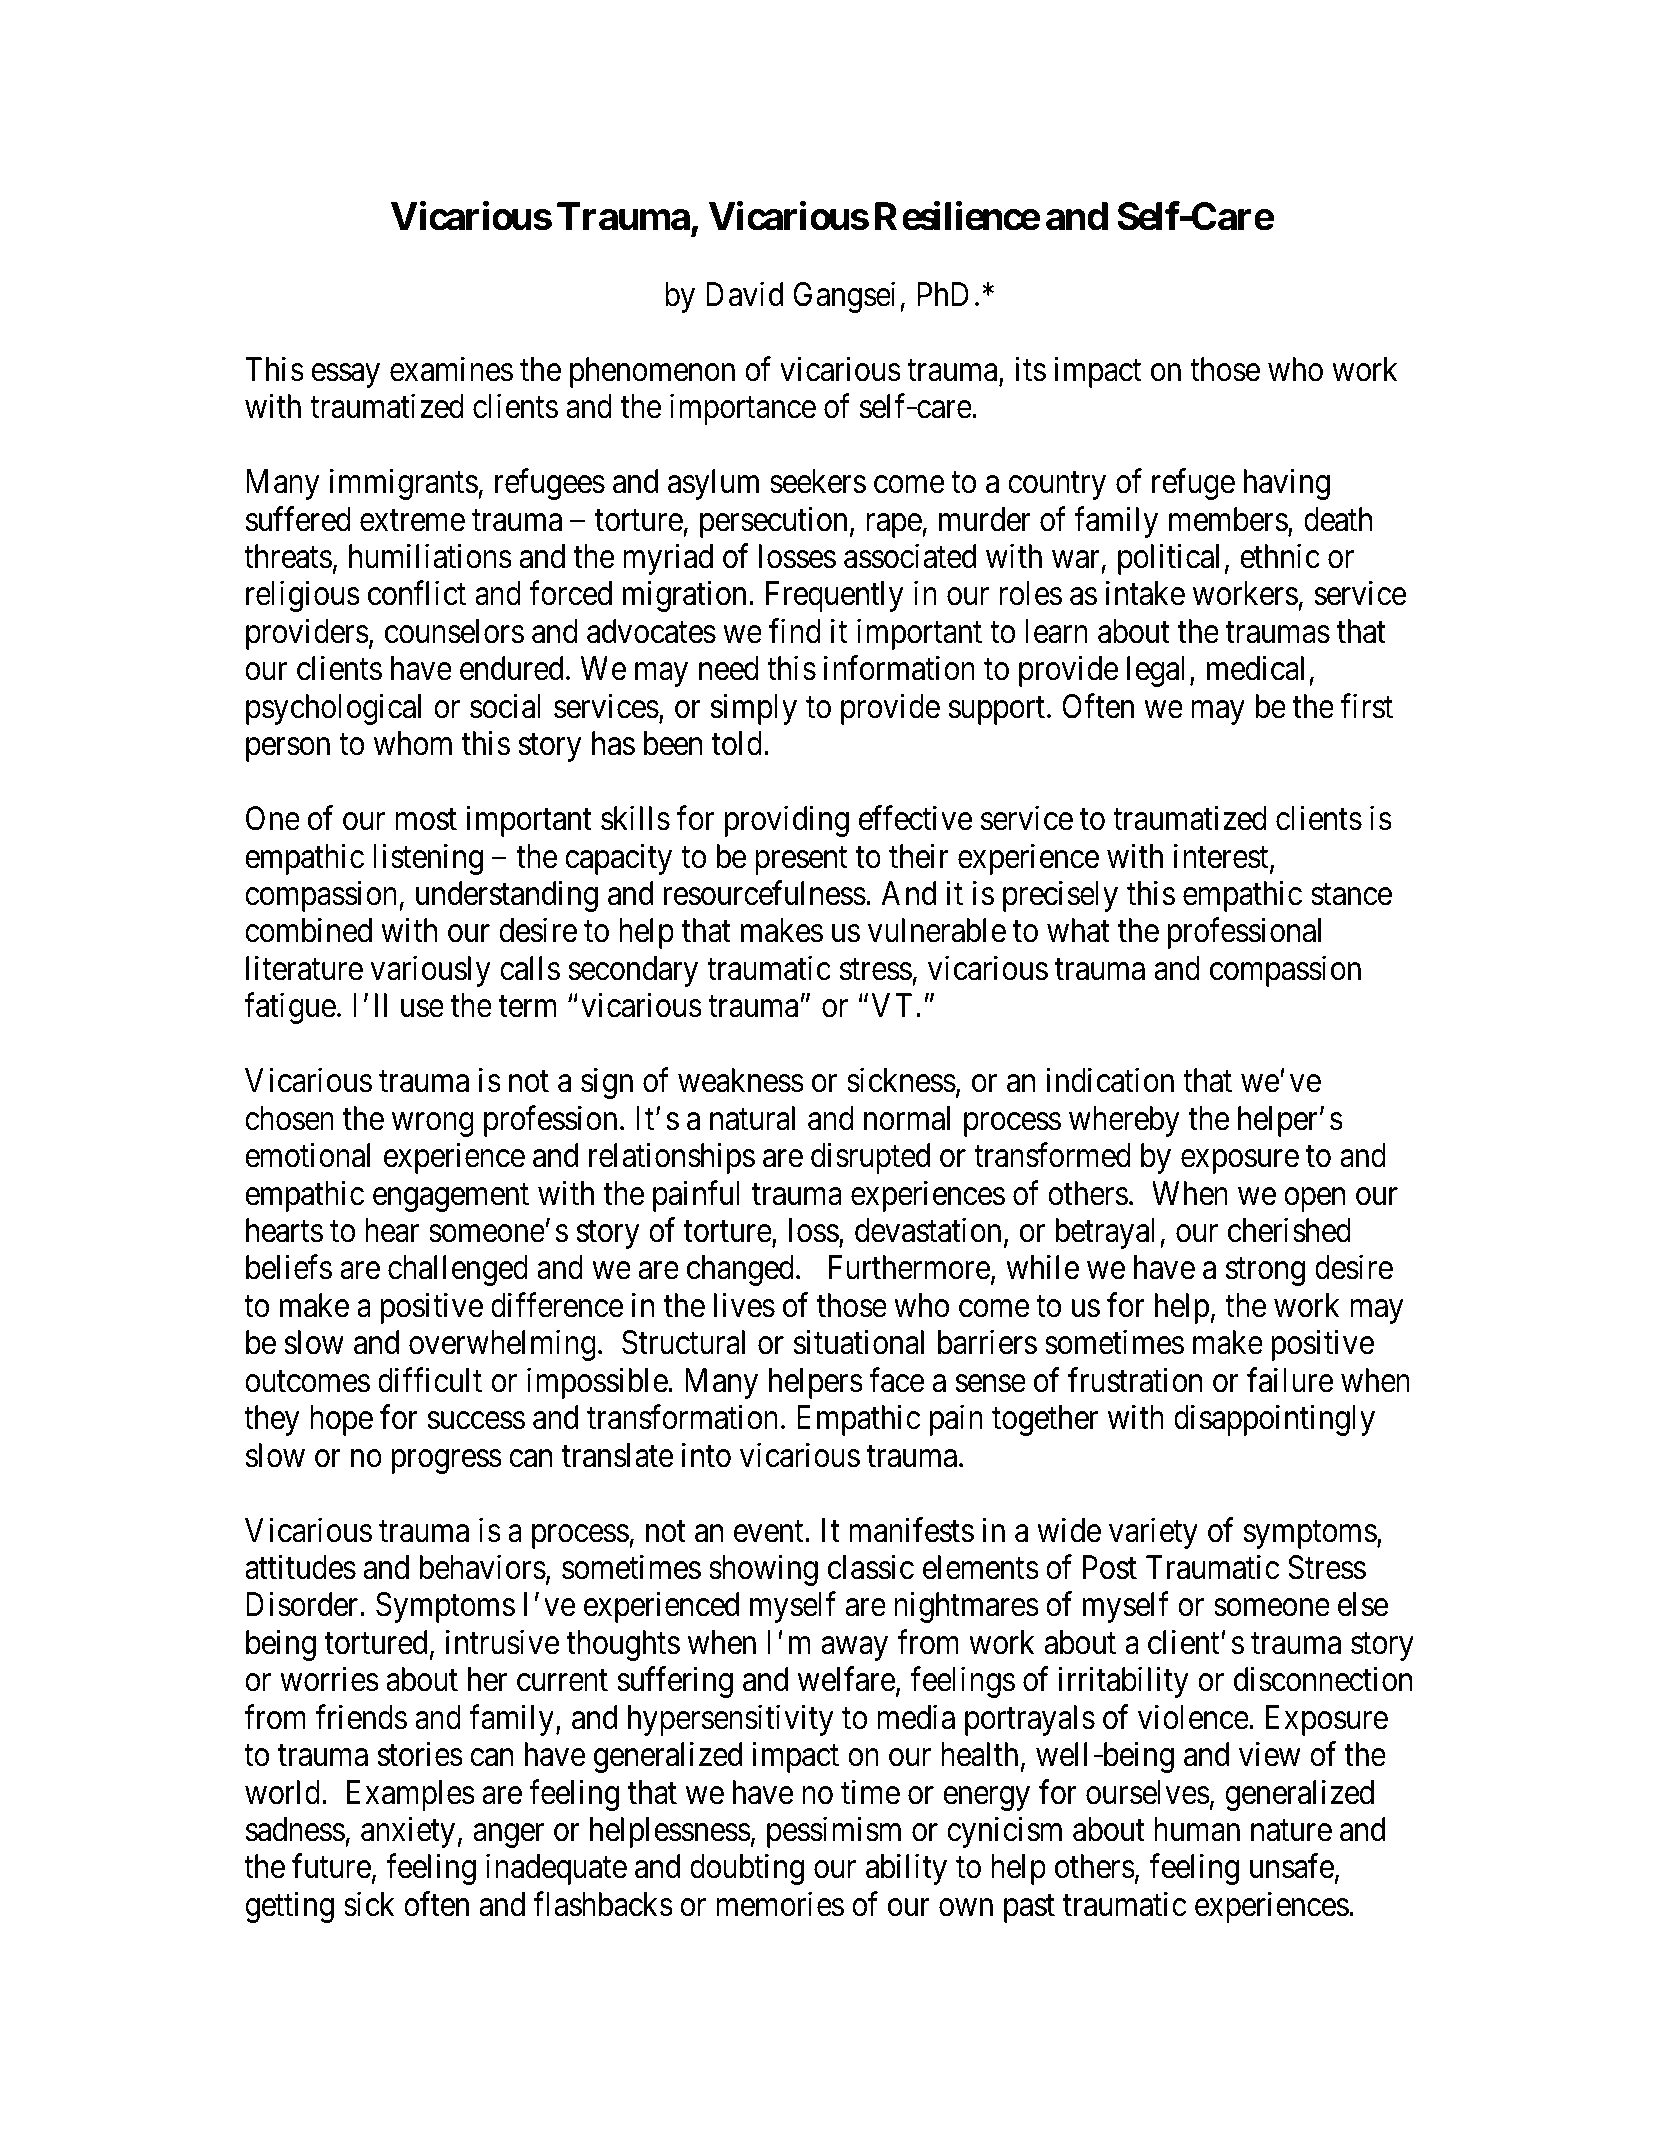  Describe the element at coordinates (428, 859) in the screenshot. I see `listening` at that location.
